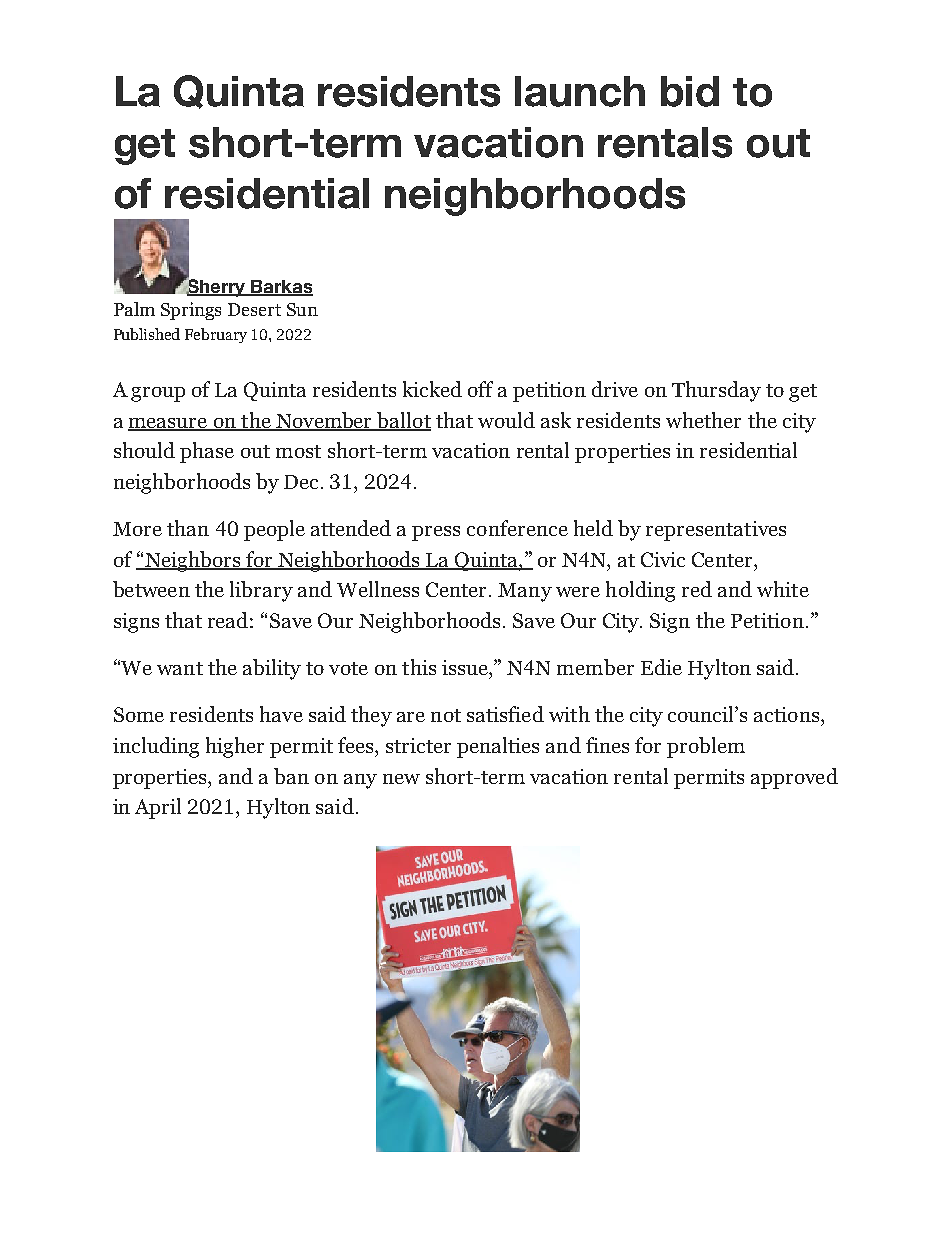 The width and height of the screenshot is (952, 1233). What do you see at coordinates (158, 808) in the screenshot?
I see `April` at bounding box center [158, 808].
